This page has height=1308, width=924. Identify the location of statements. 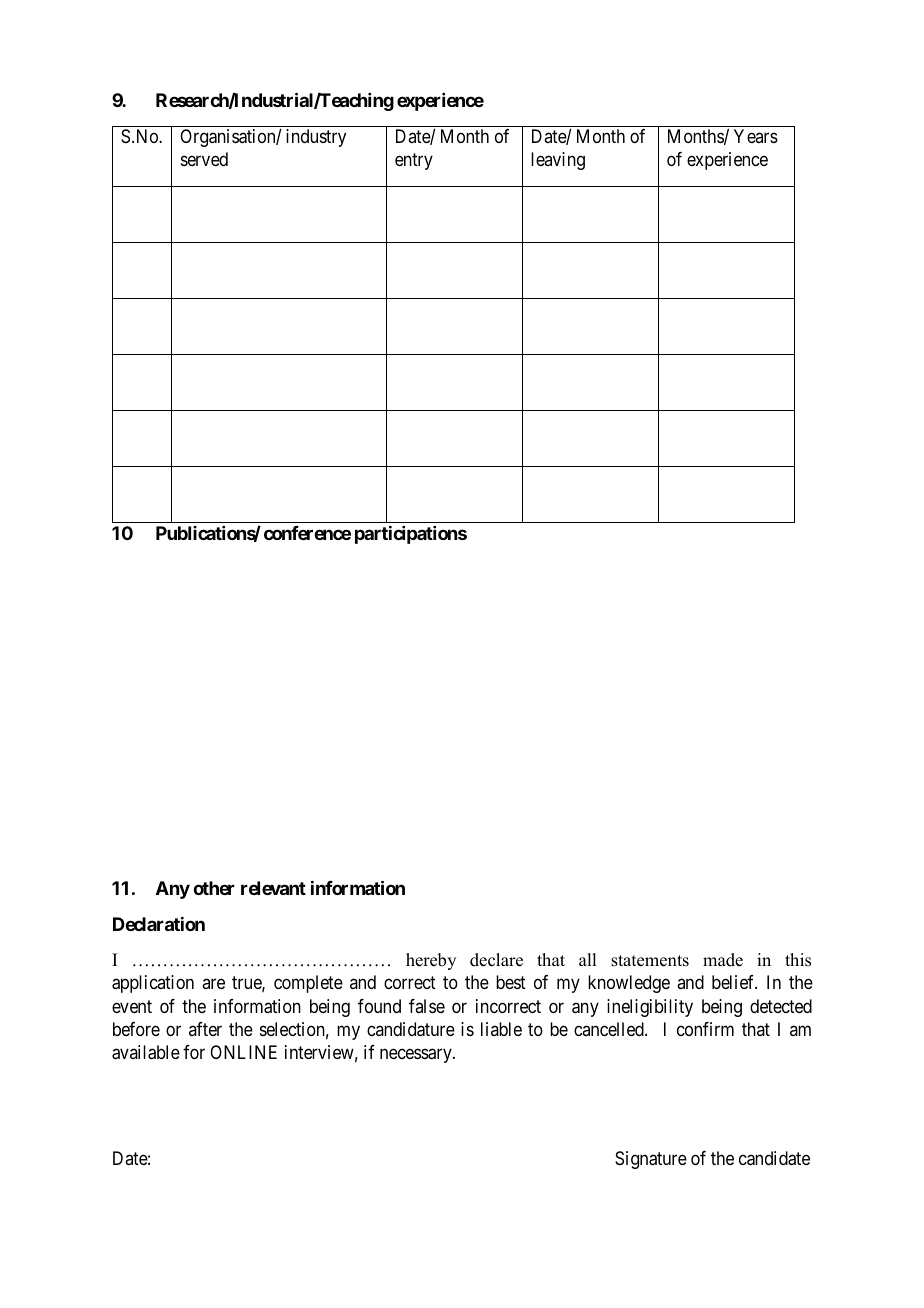
(650, 961).
